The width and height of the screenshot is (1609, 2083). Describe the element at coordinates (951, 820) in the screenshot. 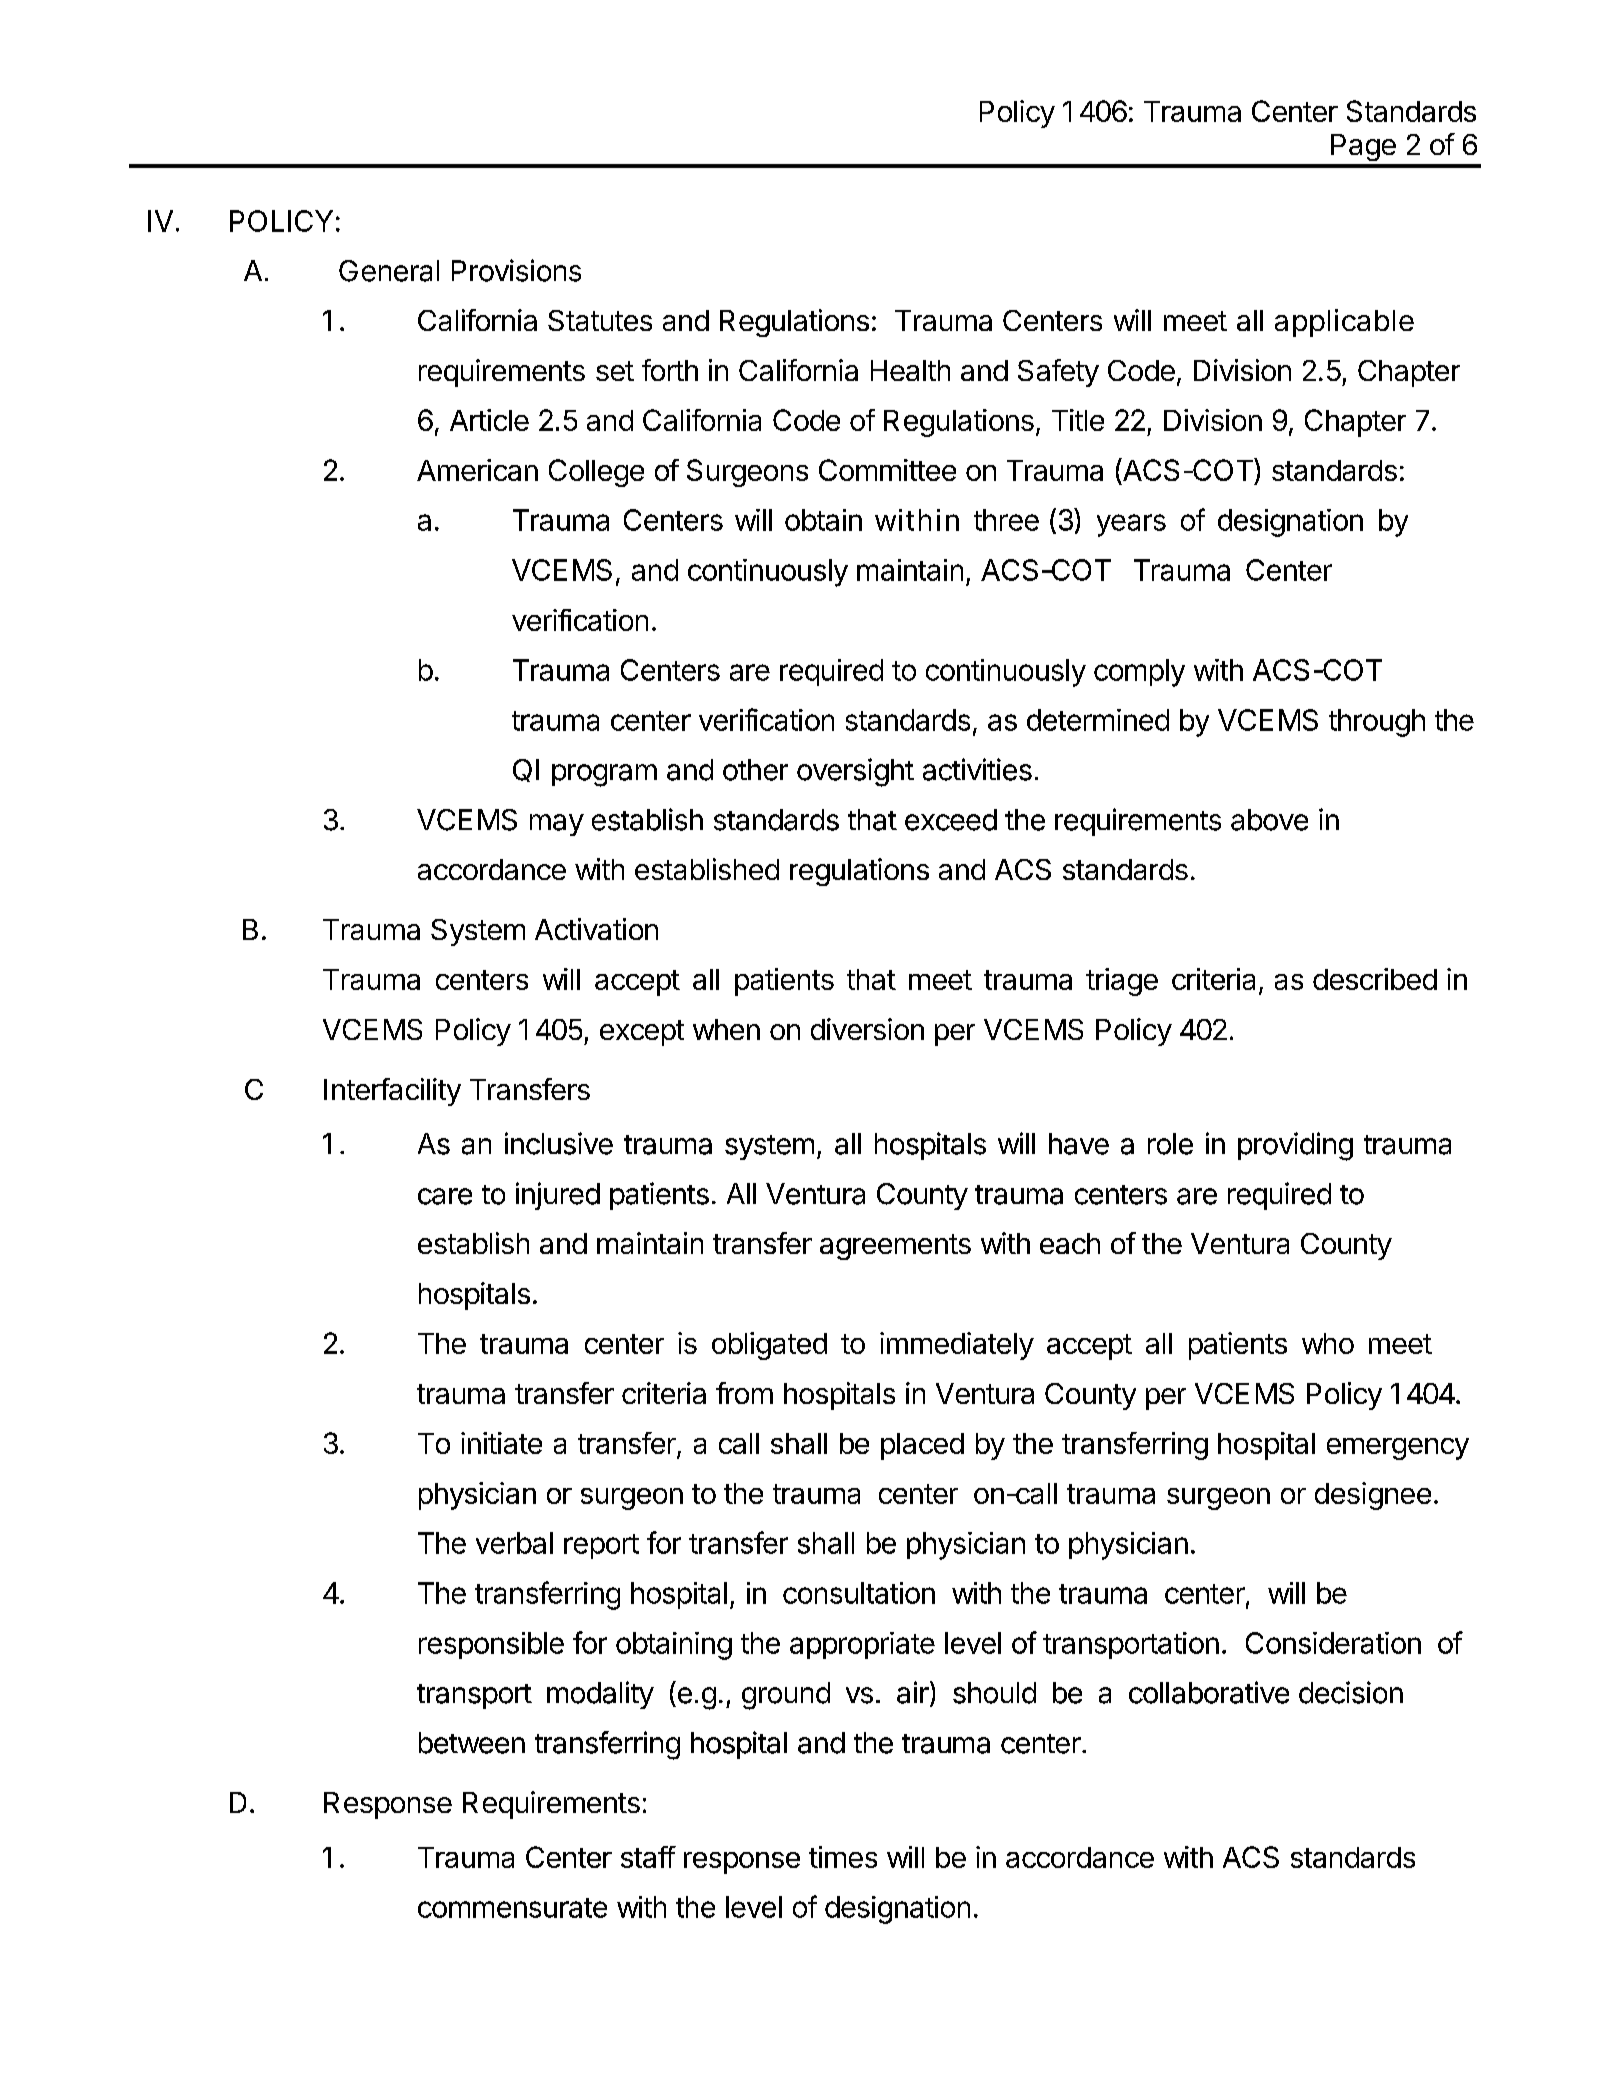

I see `exceed` at that location.
